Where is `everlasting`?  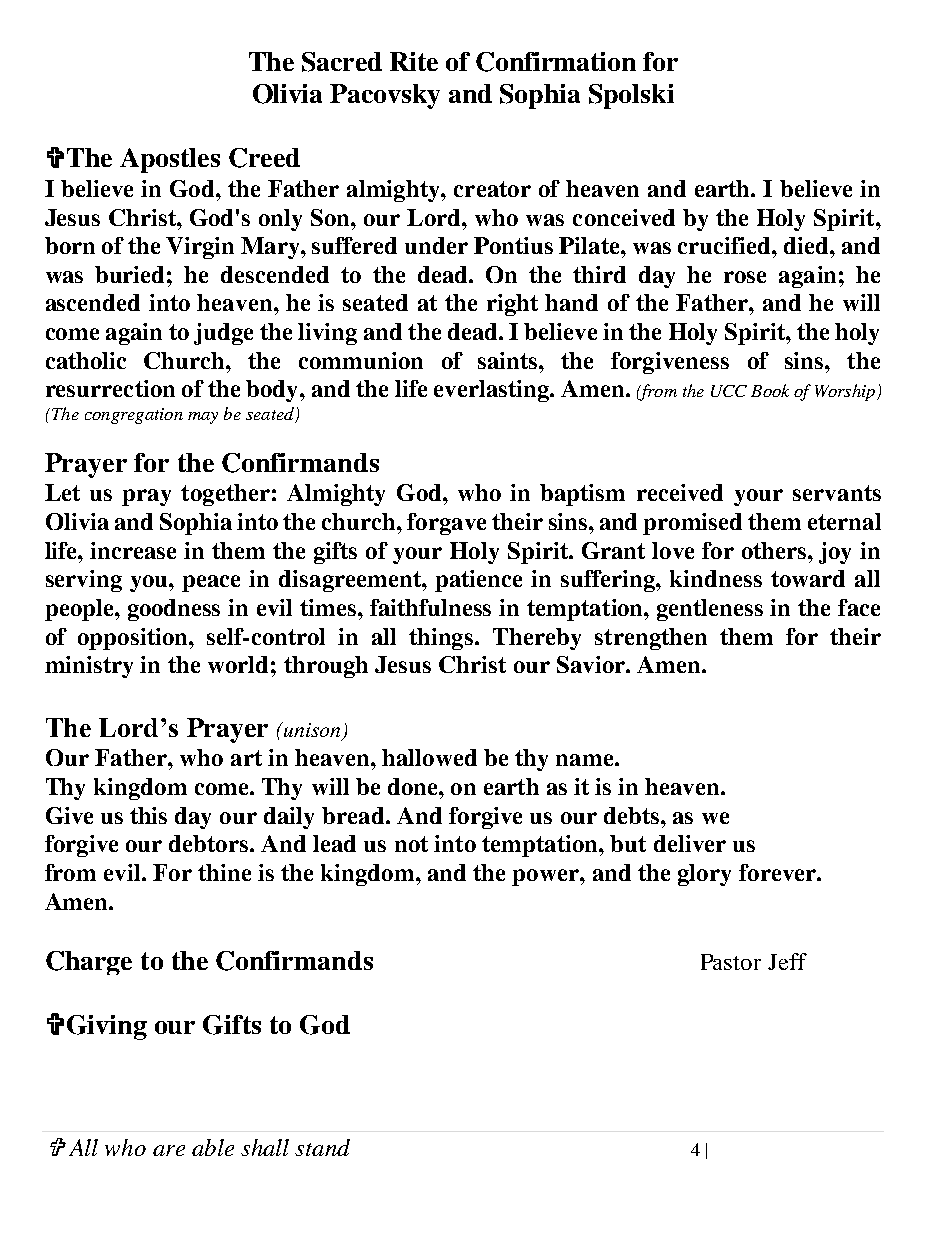
everlasting is located at coordinates (492, 391).
